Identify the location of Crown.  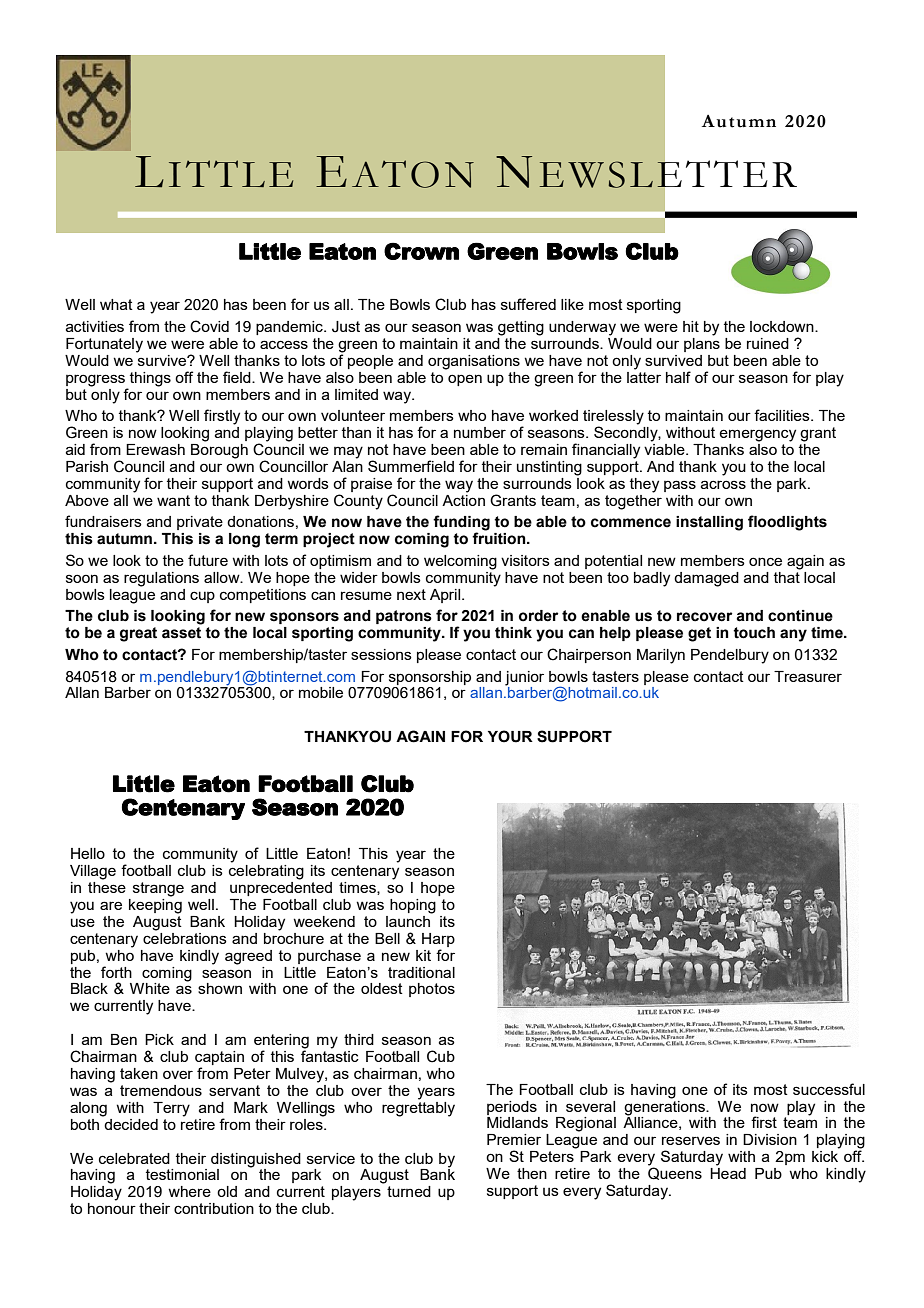
(421, 251).
